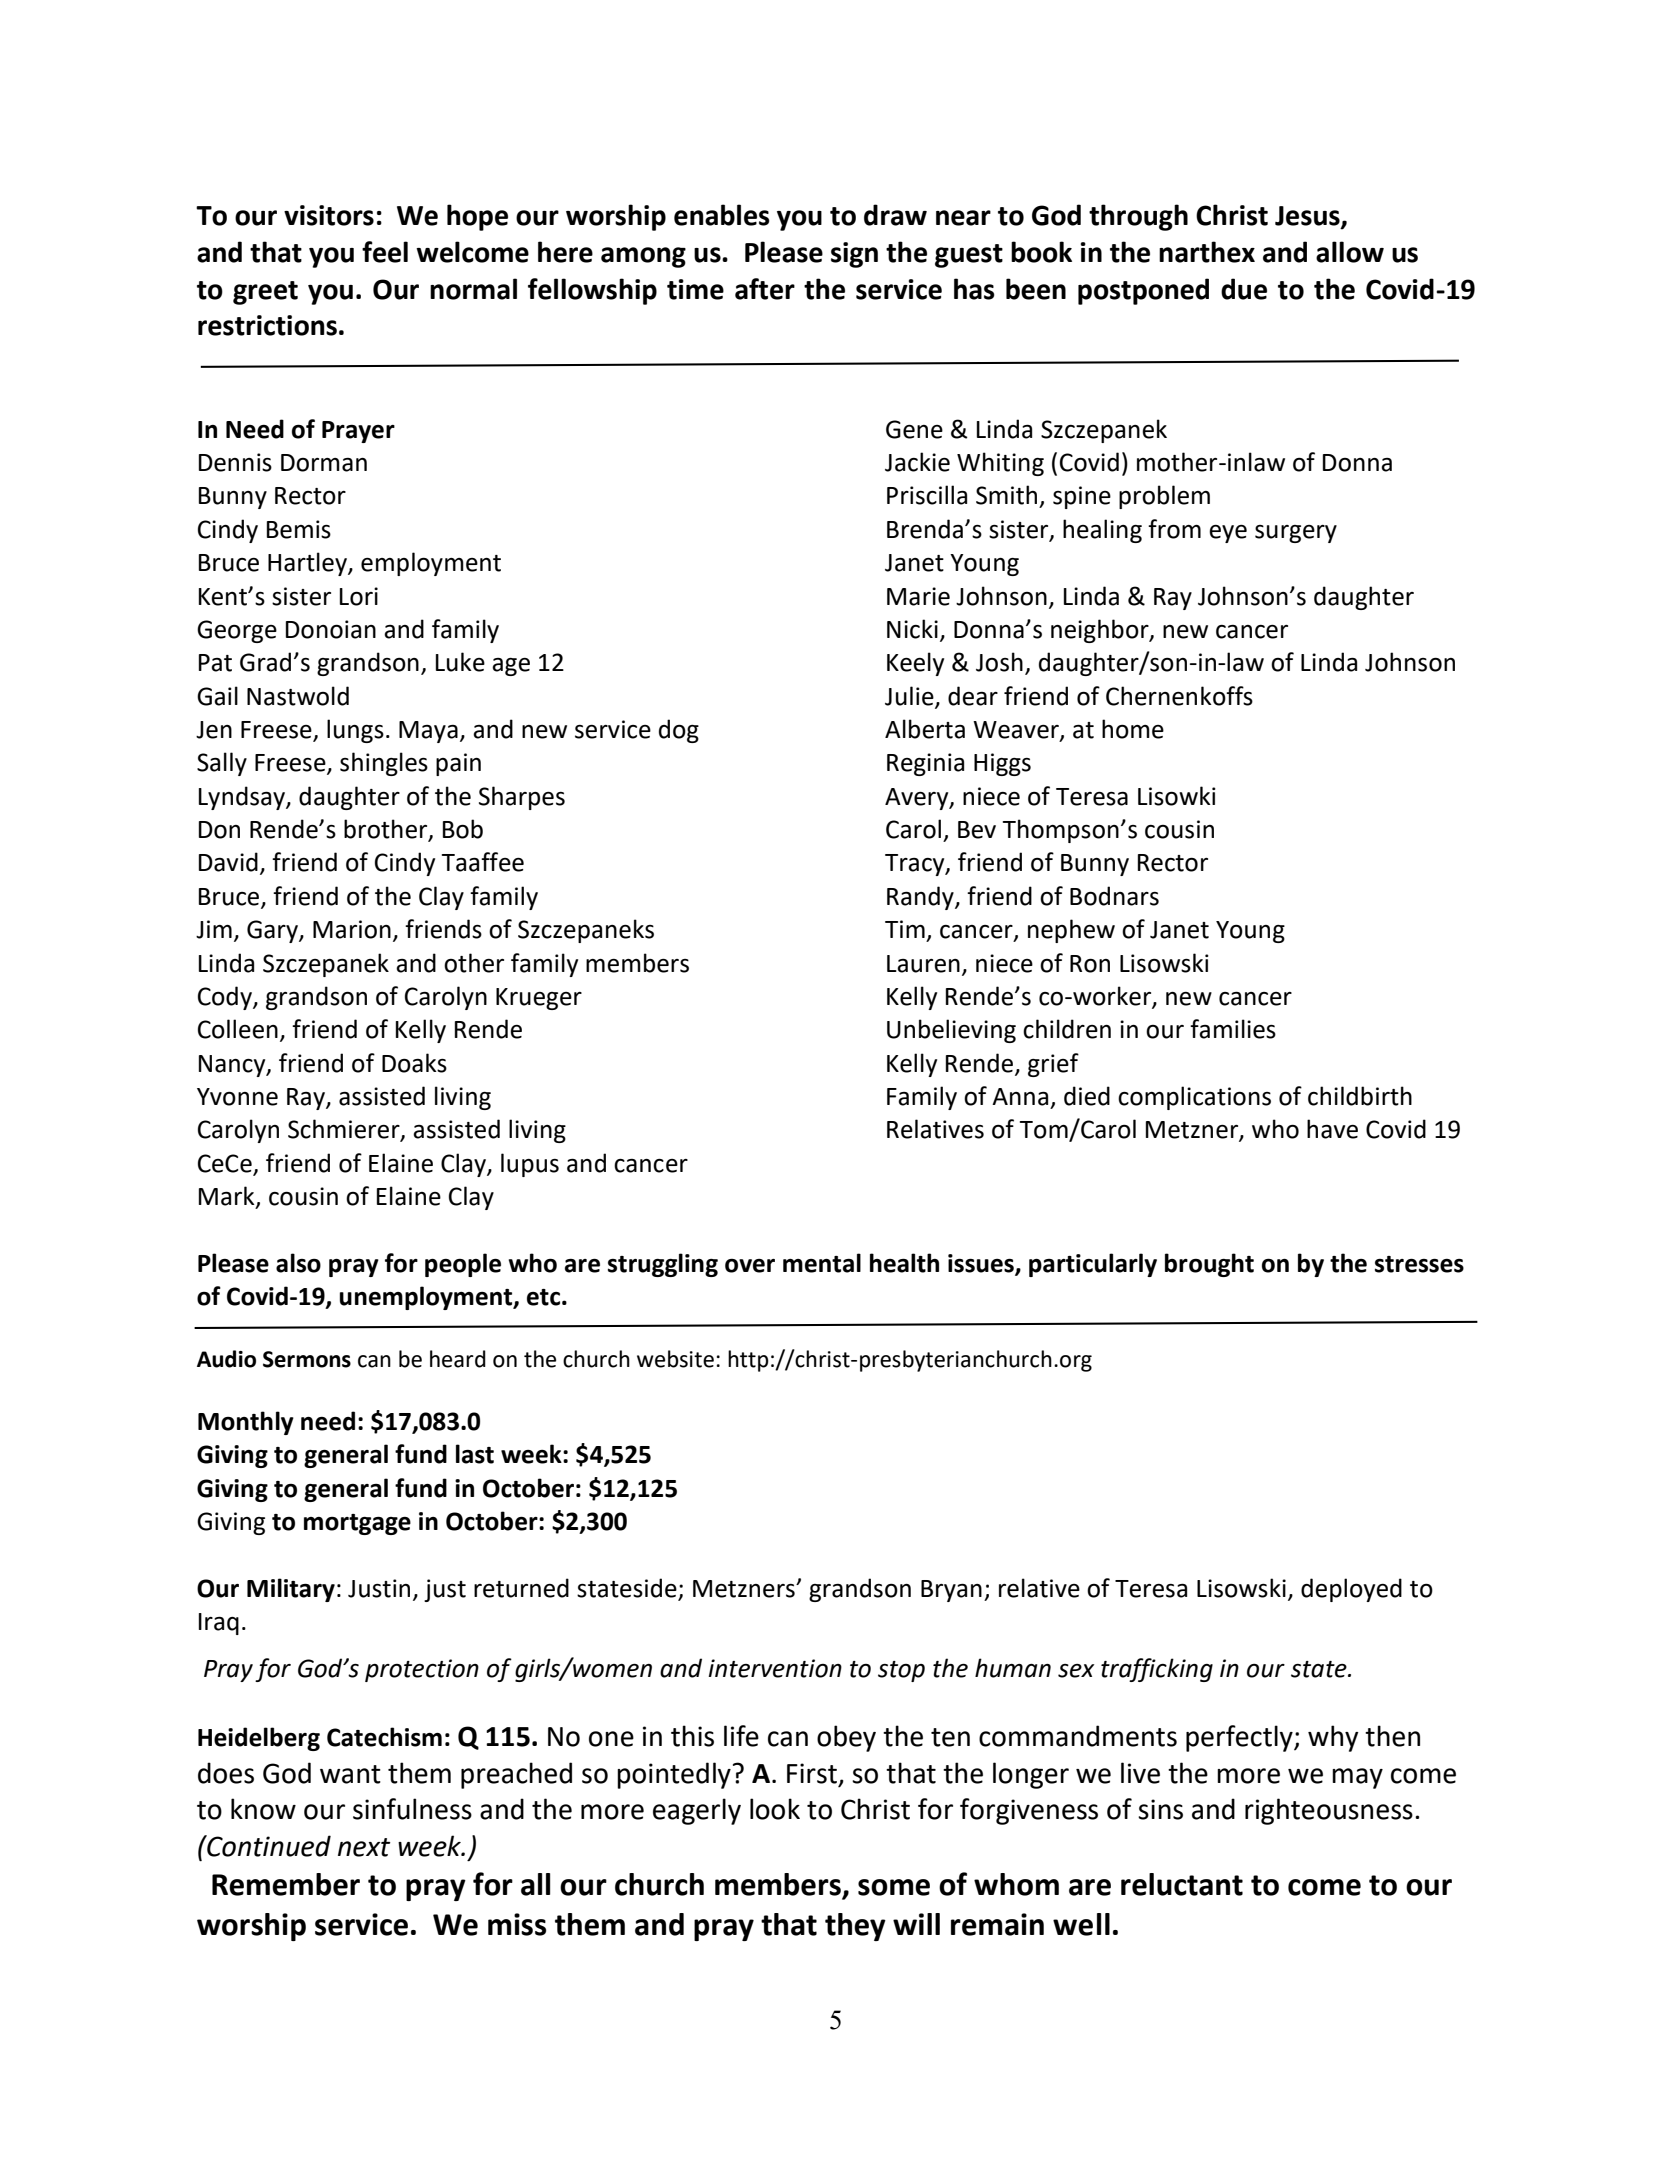 This page has width=1672, height=2164. I want to click on Nancy, so click(233, 1066).
